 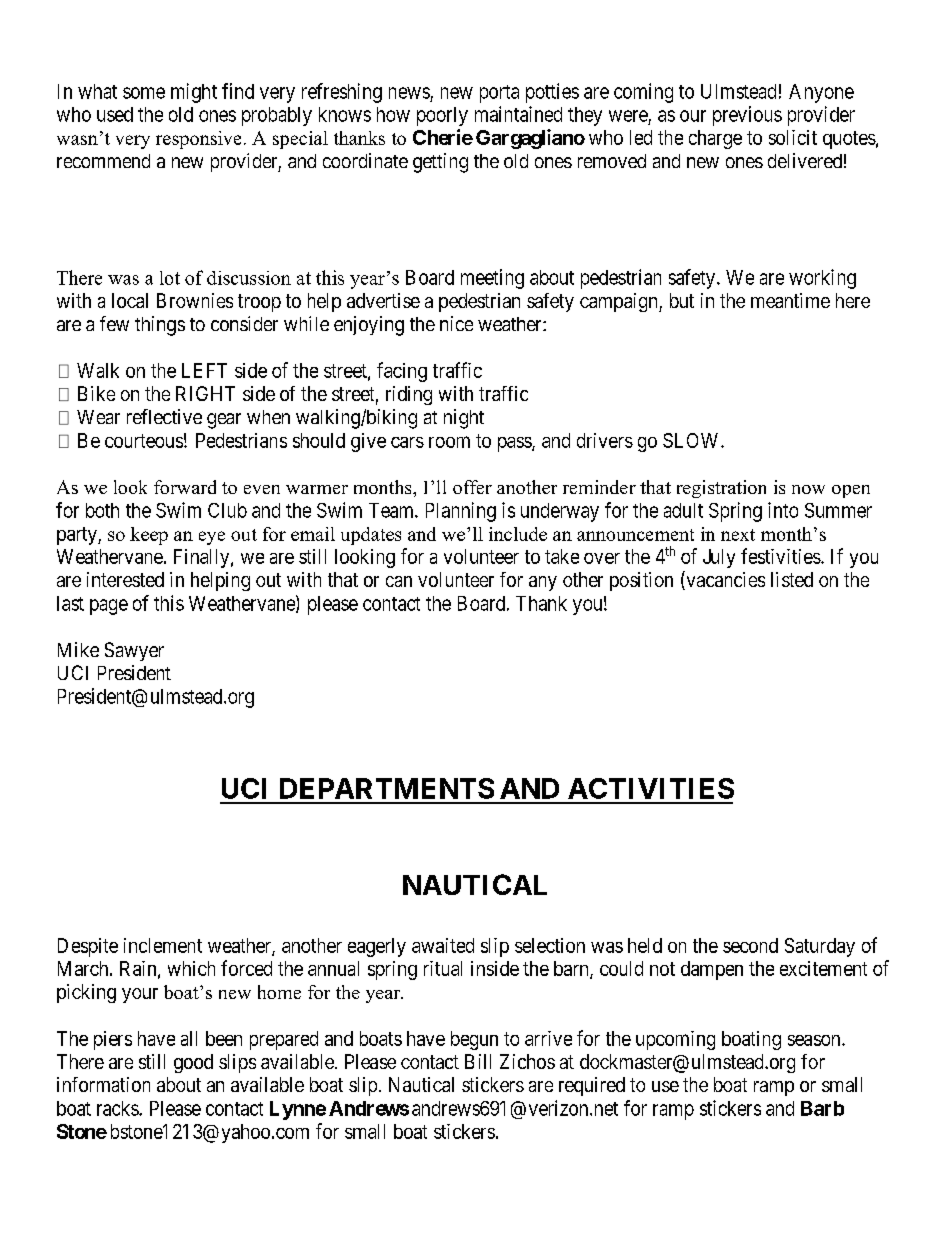 I want to click on responsive, so click(x=198, y=140).
